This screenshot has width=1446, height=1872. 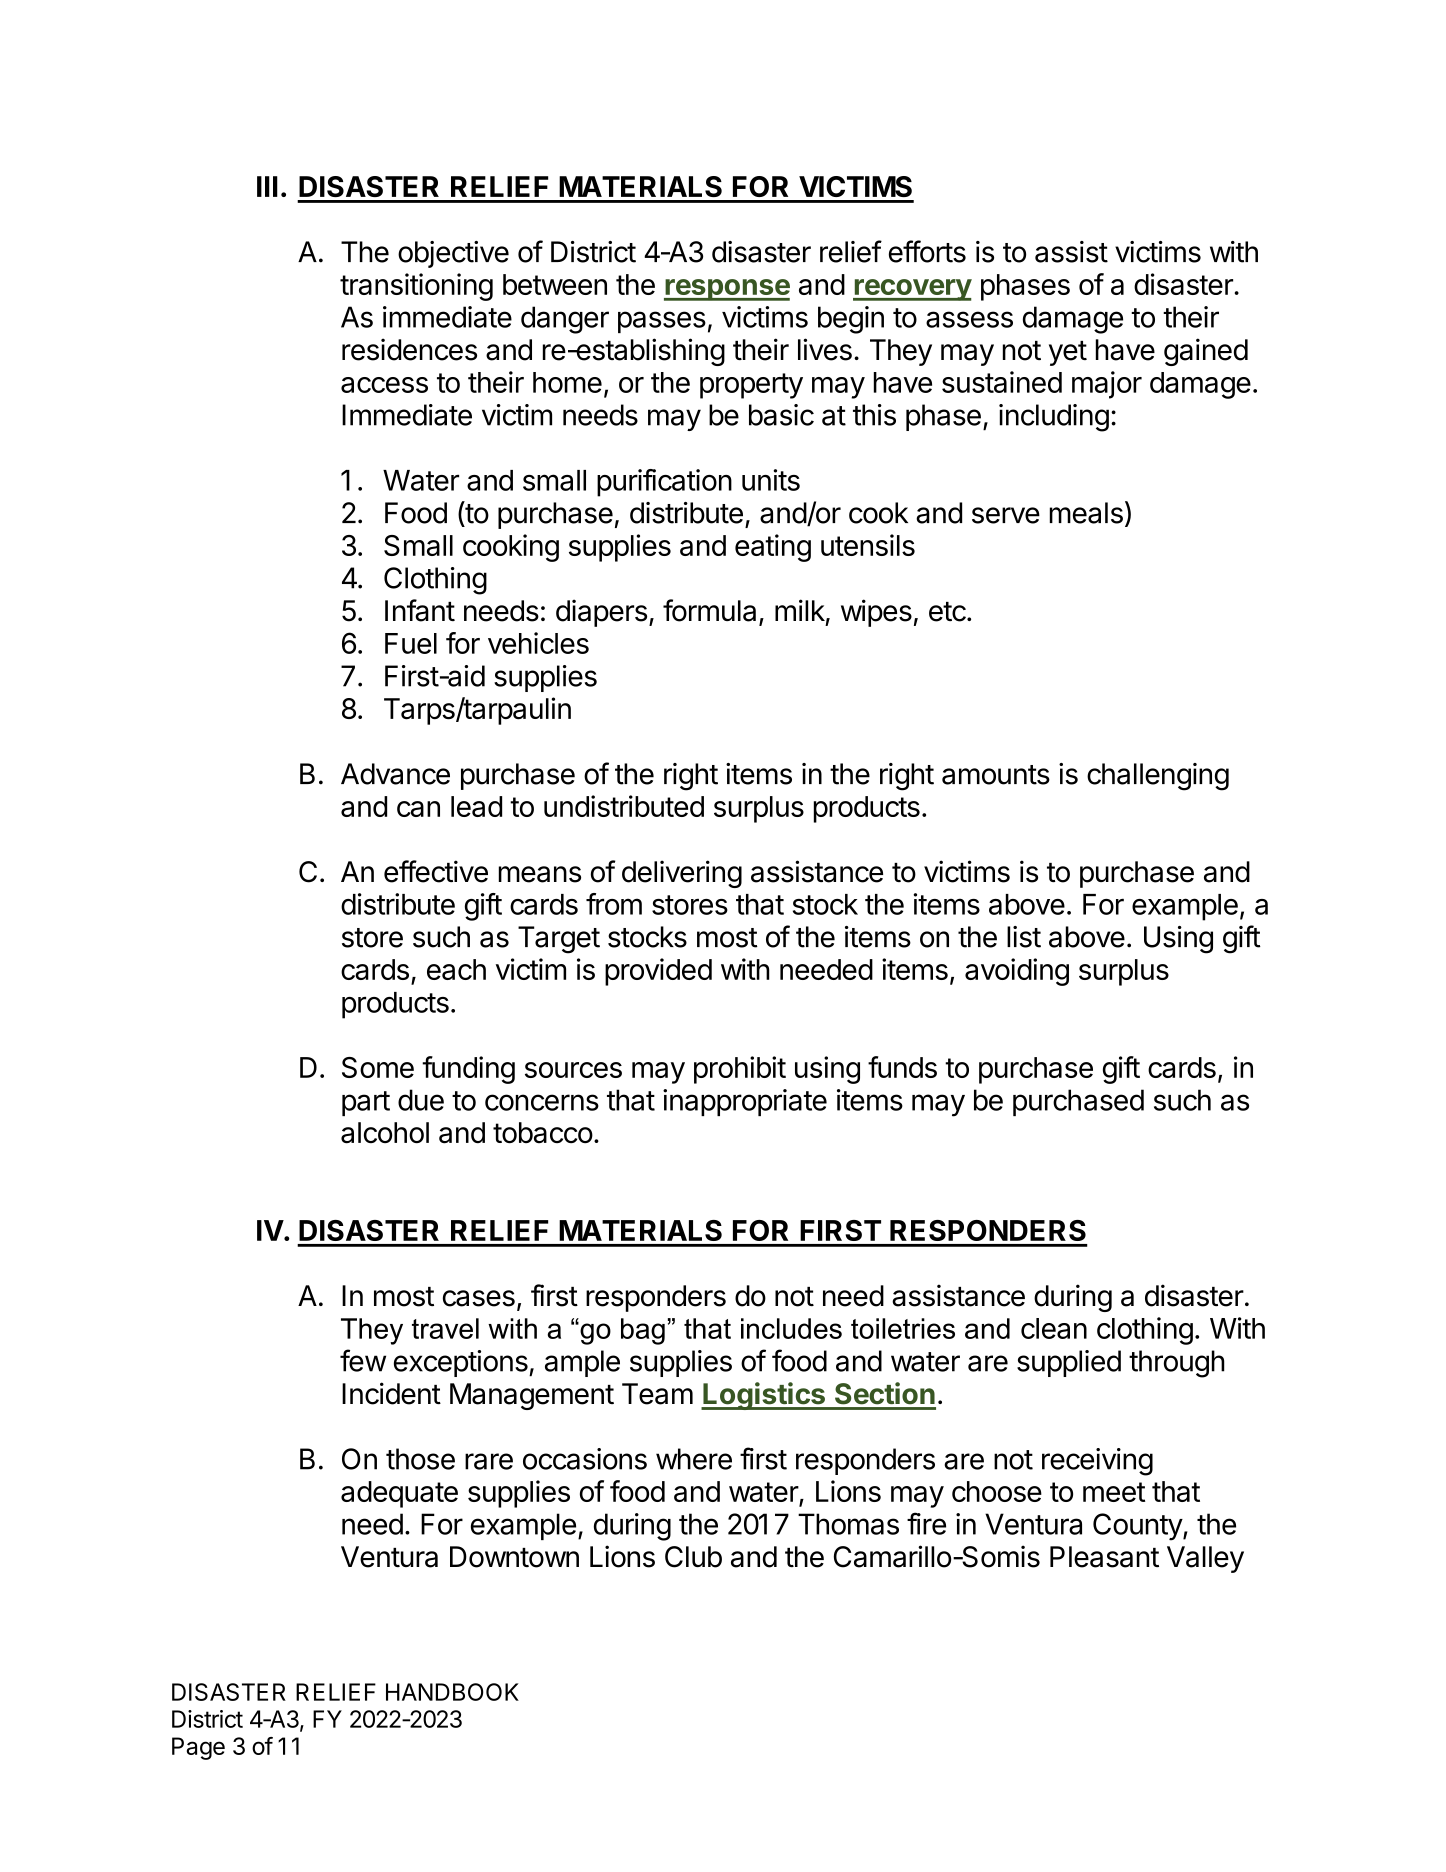 What do you see at coordinates (727, 290) in the screenshot?
I see `response` at bounding box center [727, 290].
